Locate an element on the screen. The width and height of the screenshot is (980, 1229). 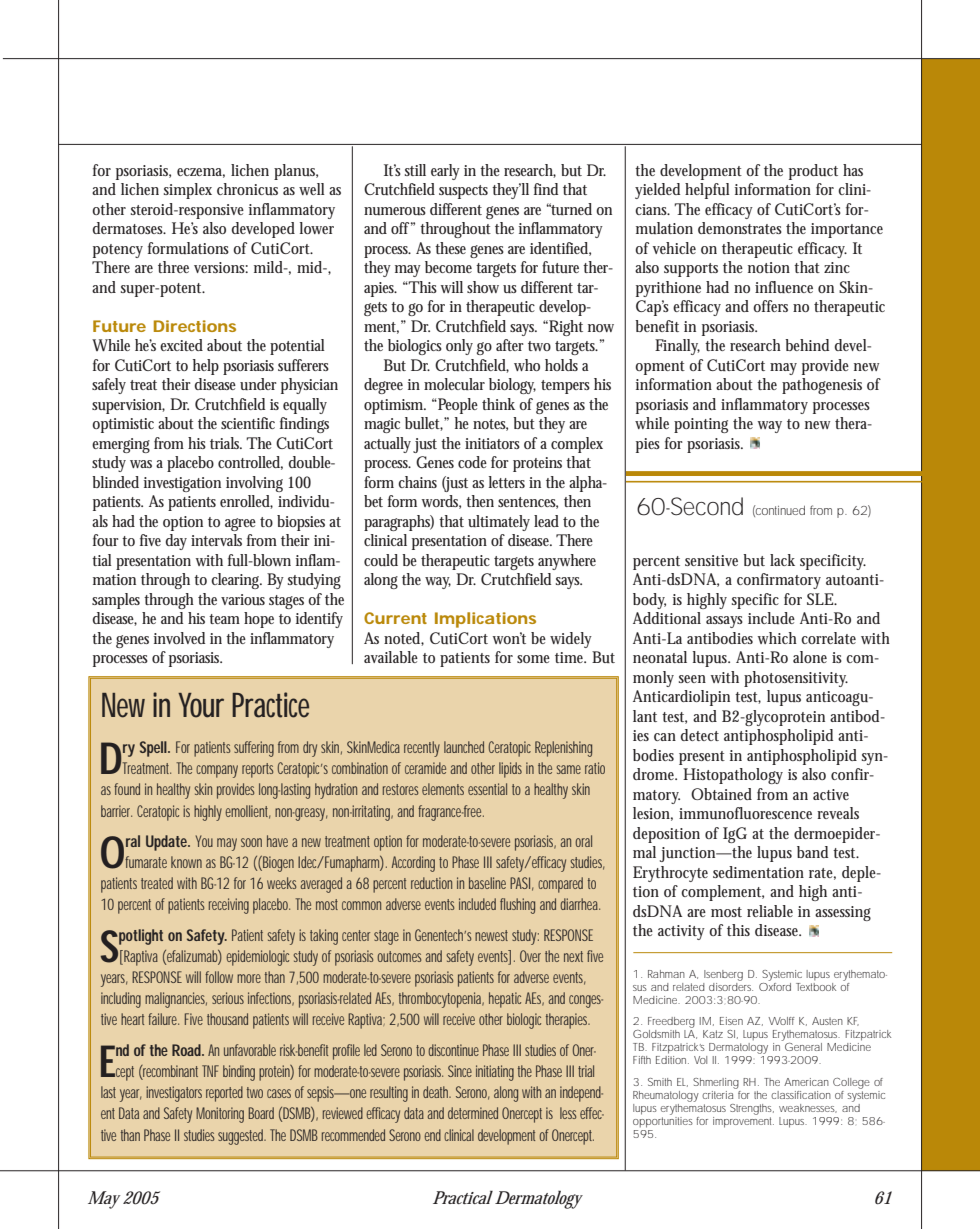
suggested is located at coordinates (242, 1137).
